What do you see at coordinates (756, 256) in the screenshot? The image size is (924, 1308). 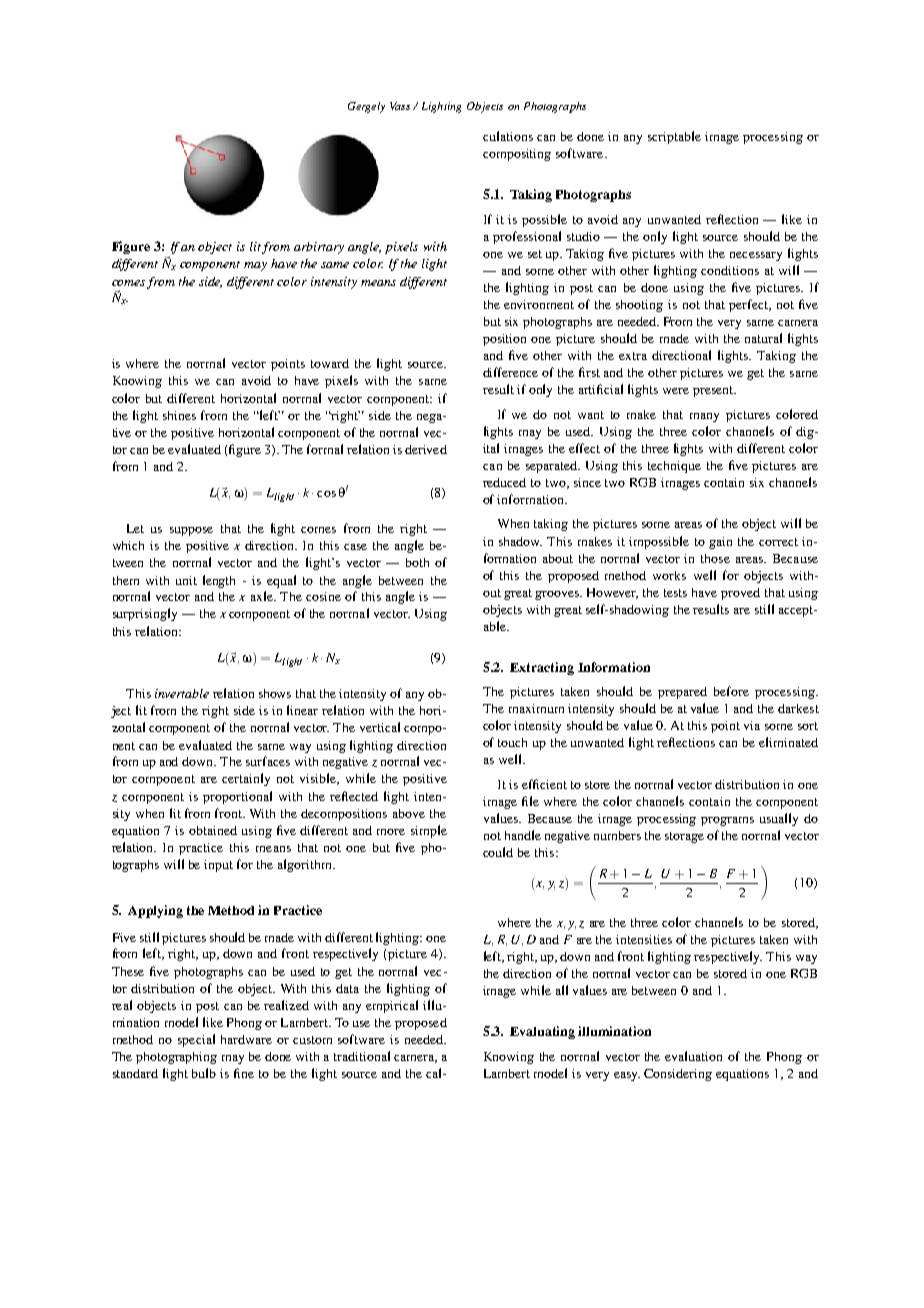 I see `necessary` at bounding box center [756, 256].
